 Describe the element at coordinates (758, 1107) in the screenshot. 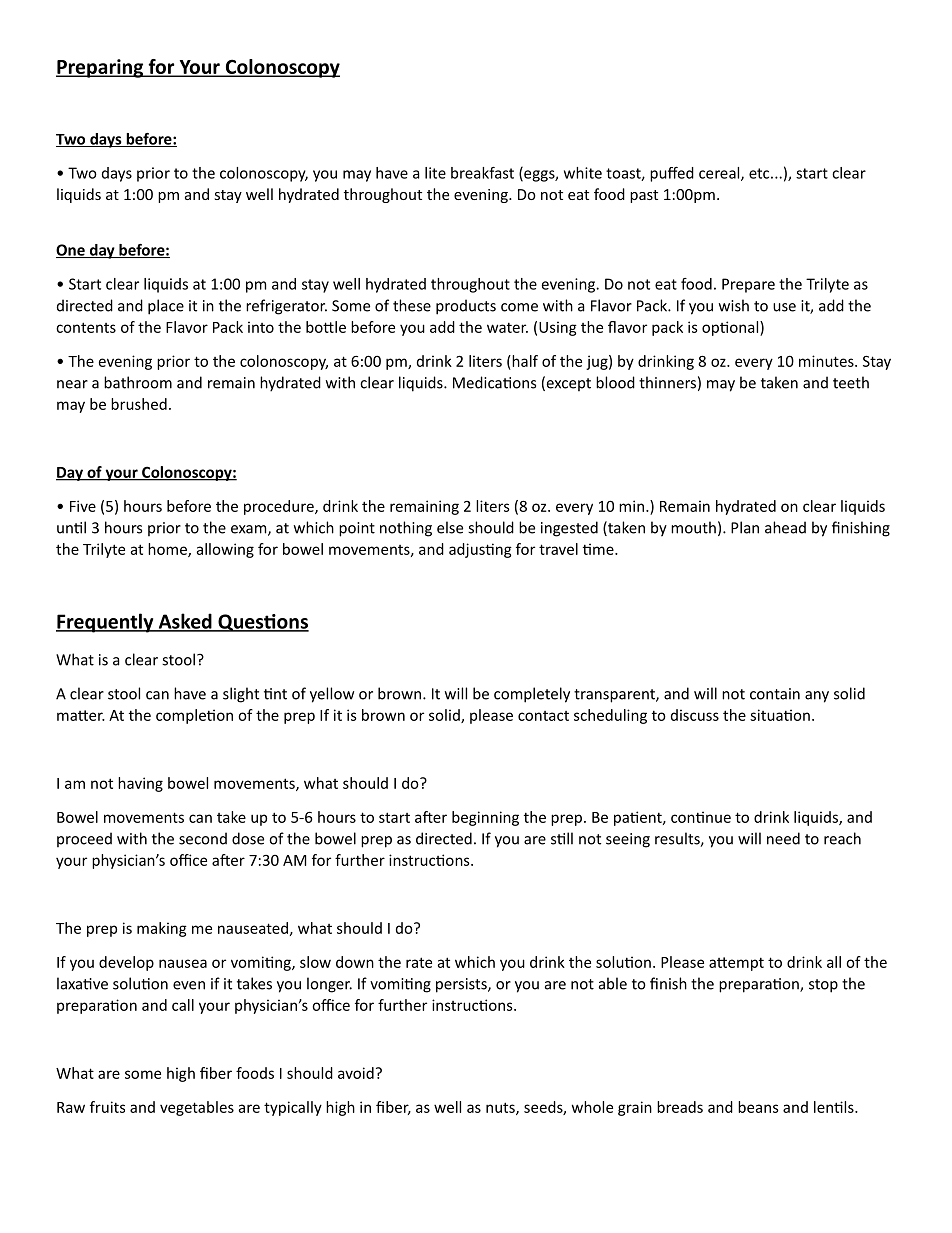

I see `beans` at that location.
